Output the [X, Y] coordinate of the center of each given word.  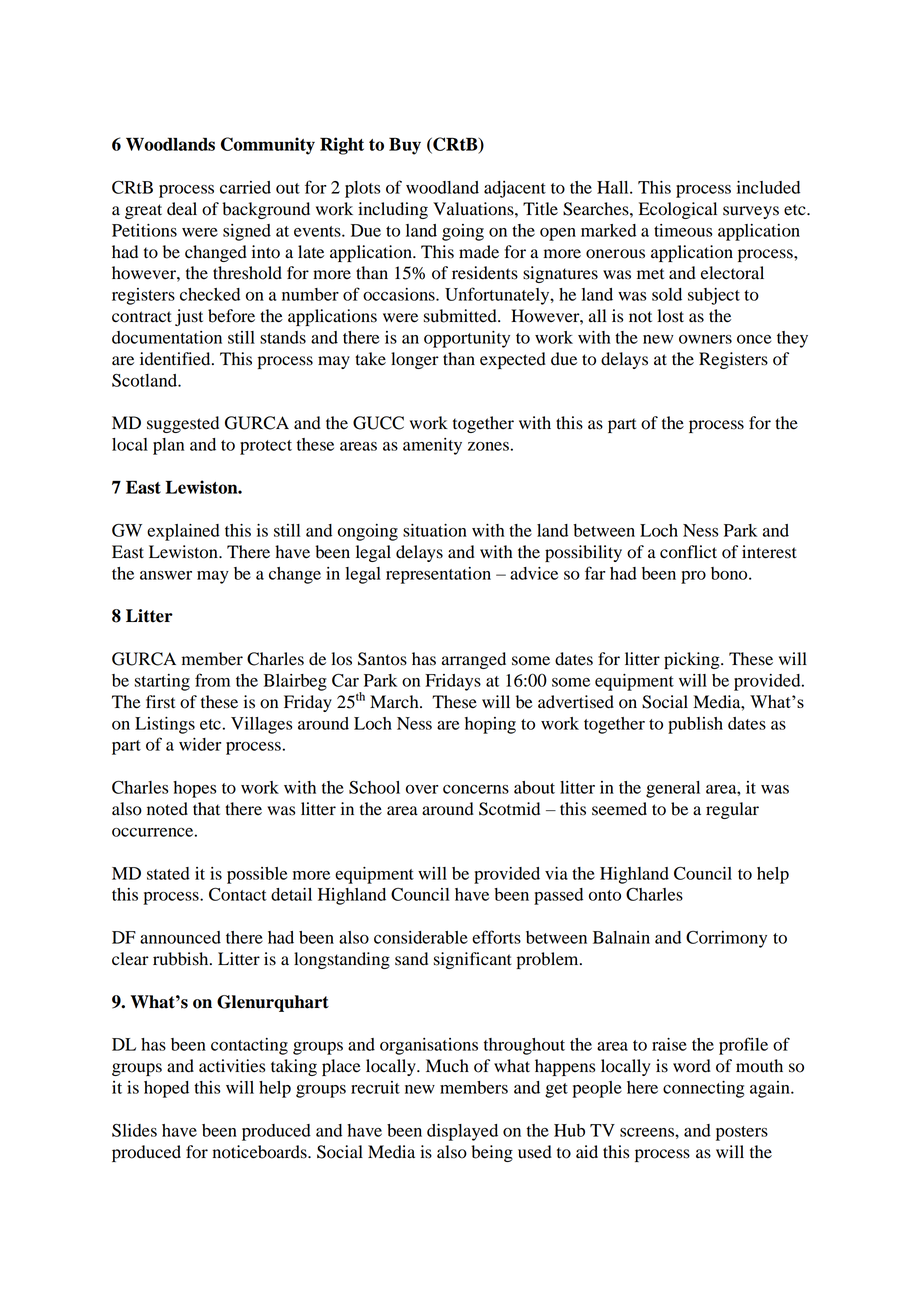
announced [180, 937]
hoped [166, 1089]
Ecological [678, 210]
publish [695, 725]
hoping [490, 725]
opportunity [467, 339]
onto [605, 895]
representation [438, 575]
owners [705, 339]
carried [245, 187]
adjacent [515, 189]
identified [176, 359]
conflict [688, 552]
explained [183, 532]
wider [200, 744]
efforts [496, 937]
